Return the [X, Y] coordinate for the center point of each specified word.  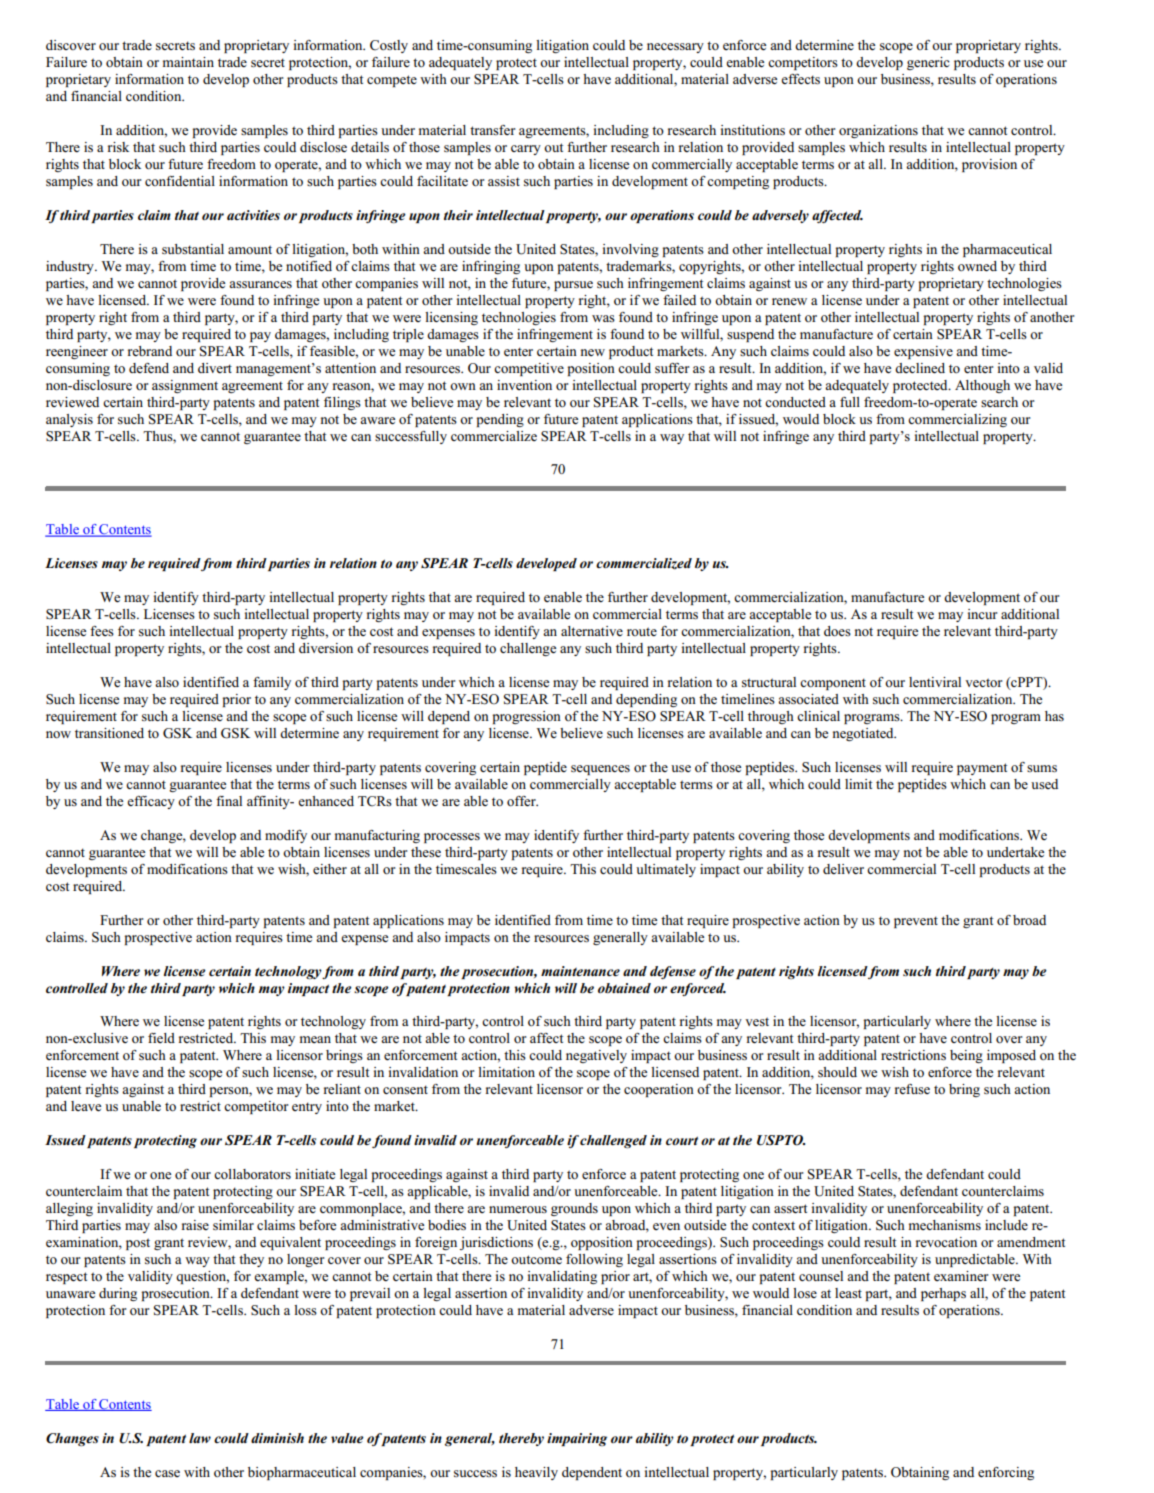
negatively [596, 1056]
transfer [493, 130]
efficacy [151, 802]
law [200, 1438]
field [161, 1038]
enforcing [1006, 1473]
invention [524, 385]
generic [928, 63]
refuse [912, 1089]
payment [982, 769]
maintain [188, 62]
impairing [577, 1439]
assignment [185, 386]
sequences [600, 770]
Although [982, 386]
